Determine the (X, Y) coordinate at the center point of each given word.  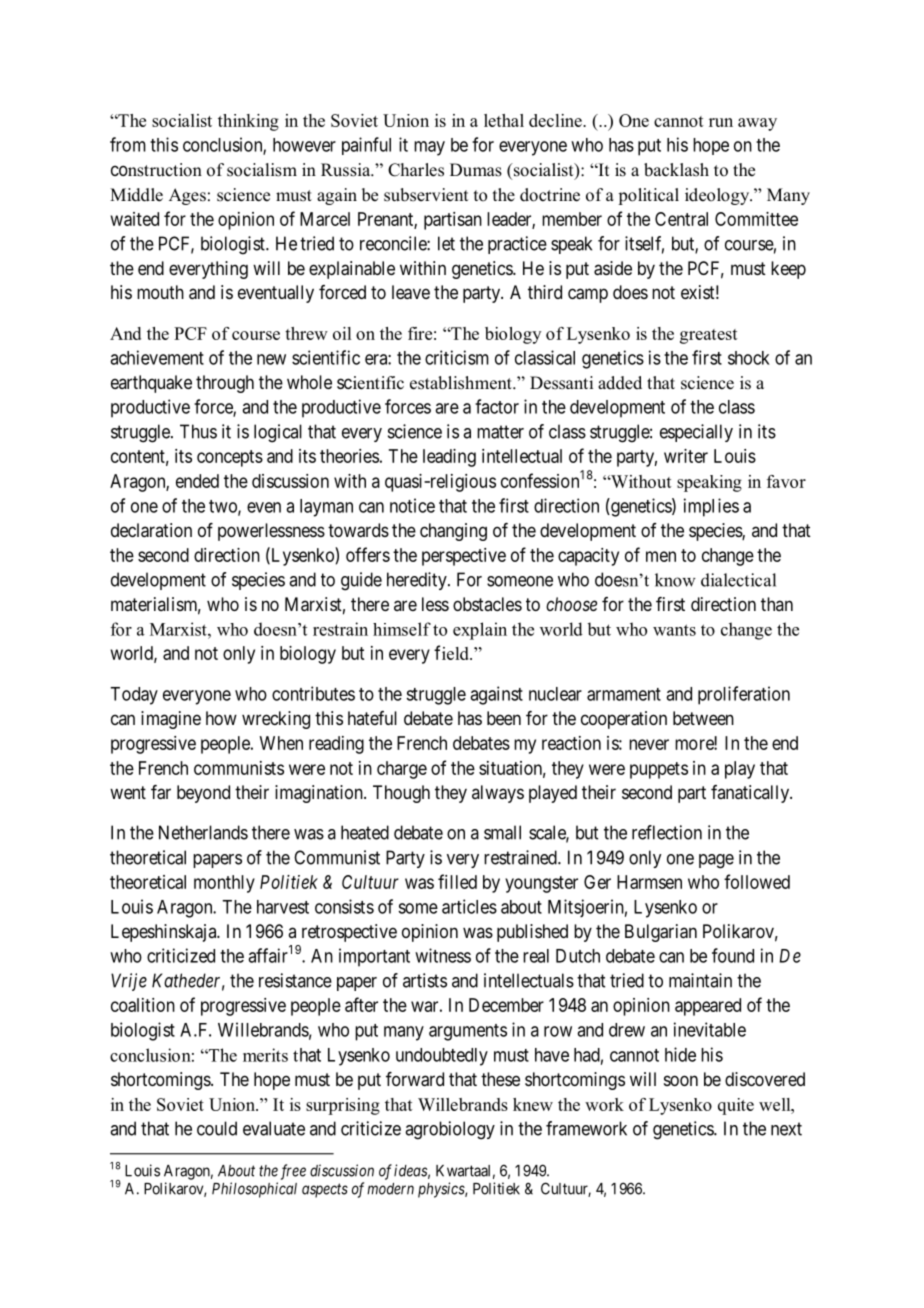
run (721, 122)
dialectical (738, 580)
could (217, 1128)
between (703, 718)
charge (402, 770)
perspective (464, 557)
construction (156, 170)
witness (443, 955)
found (733, 955)
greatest (709, 336)
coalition (143, 1005)
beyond (203, 794)
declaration (151, 530)
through (225, 384)
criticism (457, 357)
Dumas (476, 170)
